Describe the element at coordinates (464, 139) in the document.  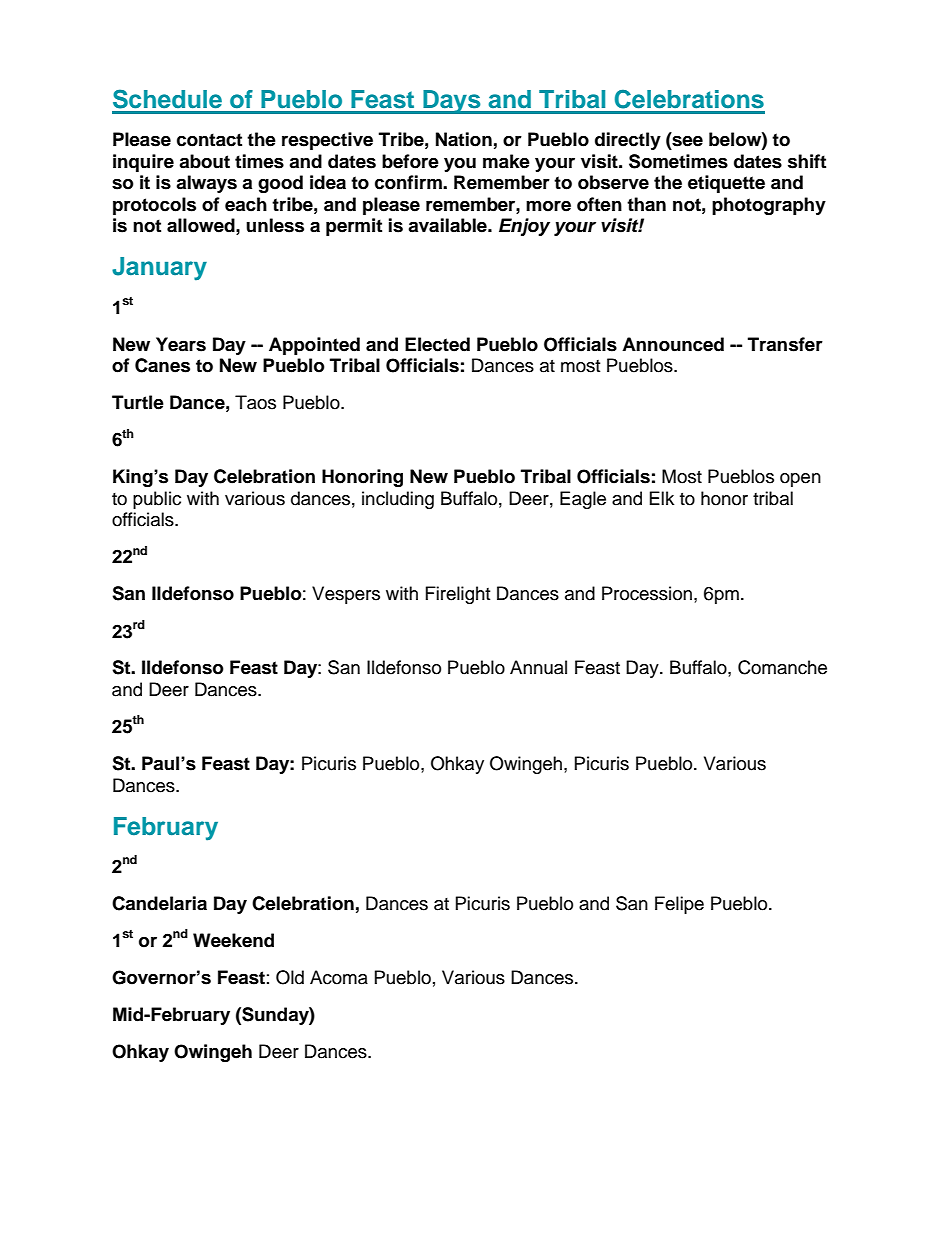
I see `Nation` at that location.
